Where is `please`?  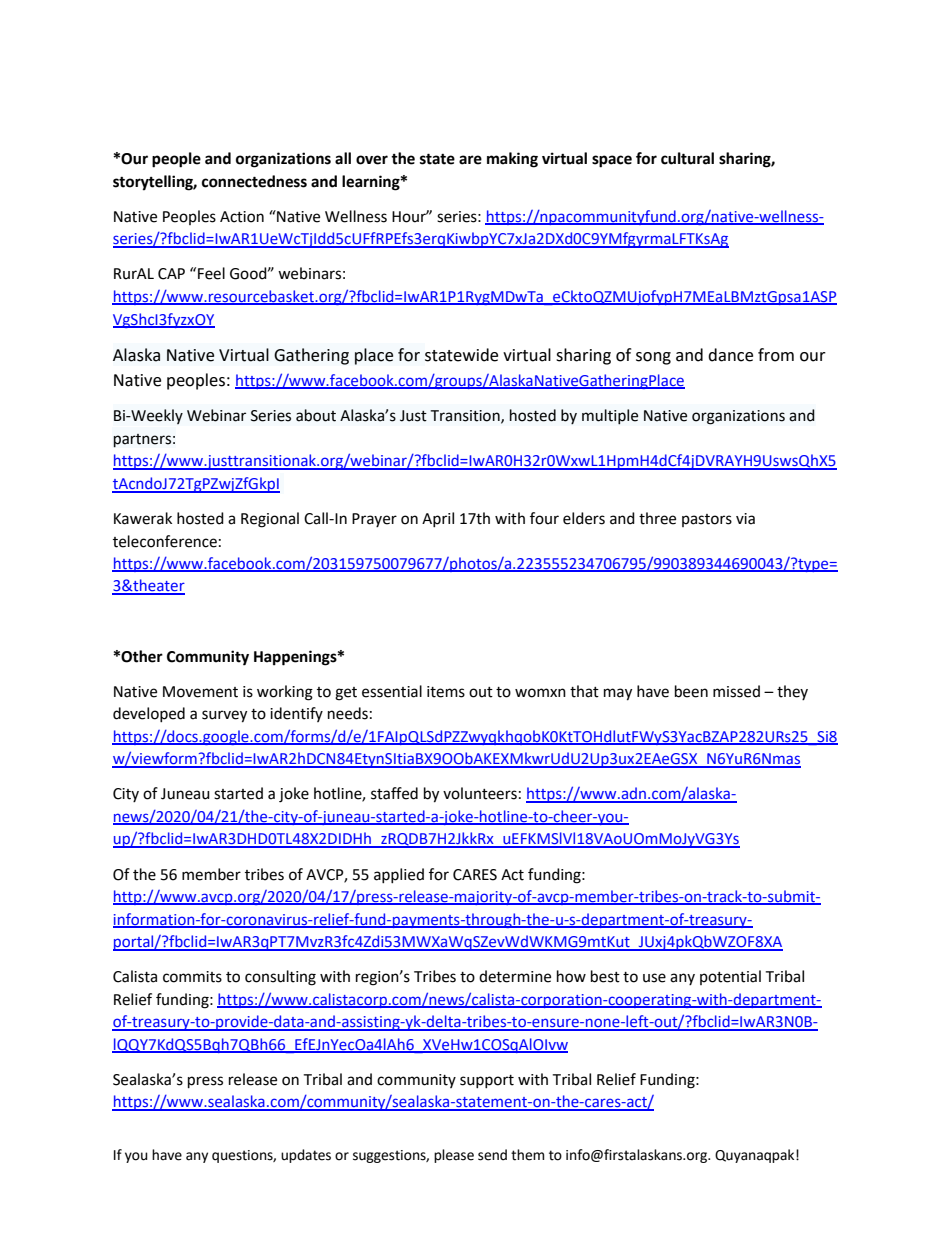 please is located at coordinates (454, 1156).
